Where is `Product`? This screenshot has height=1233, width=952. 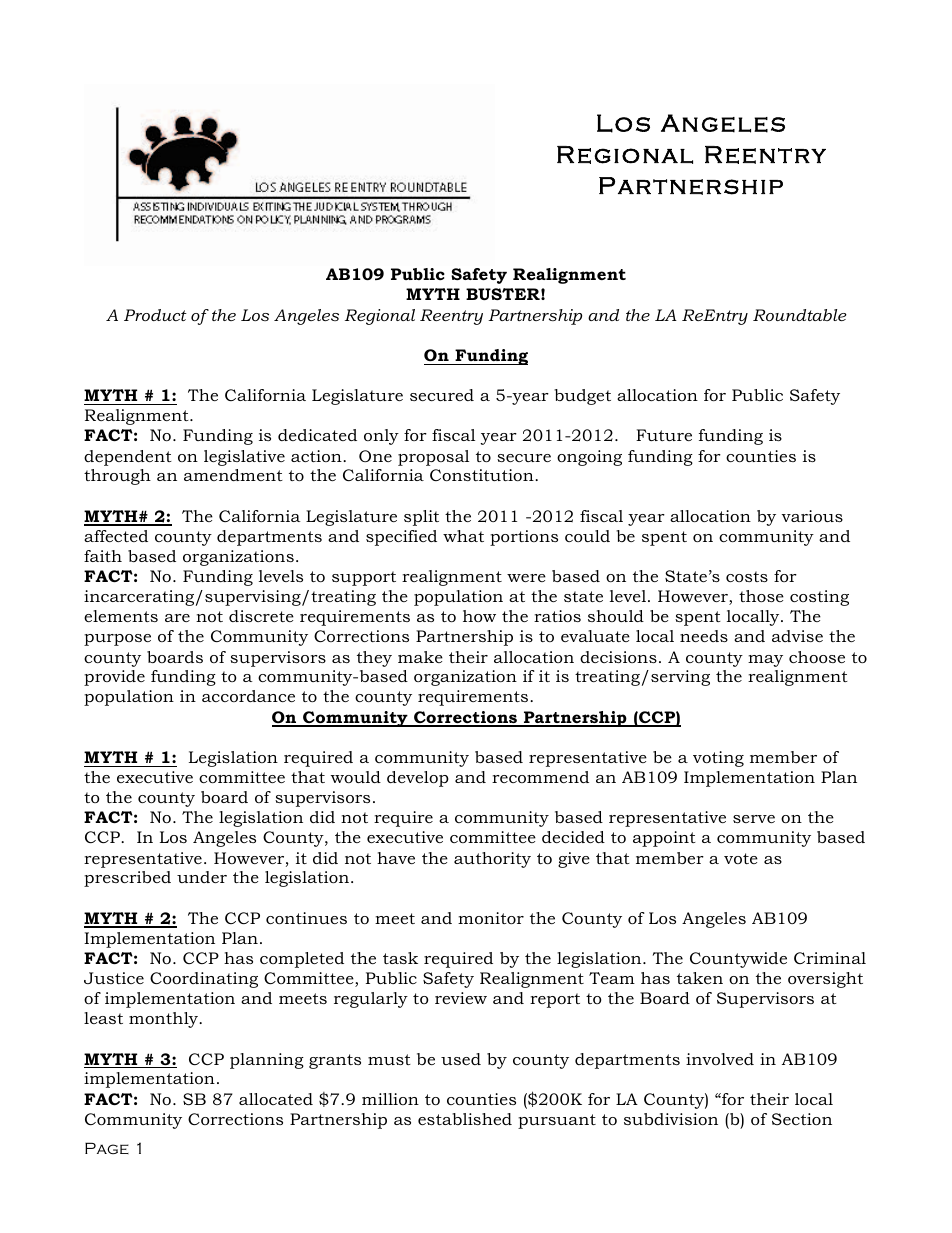
Product is located at coordinates (155, 315).
